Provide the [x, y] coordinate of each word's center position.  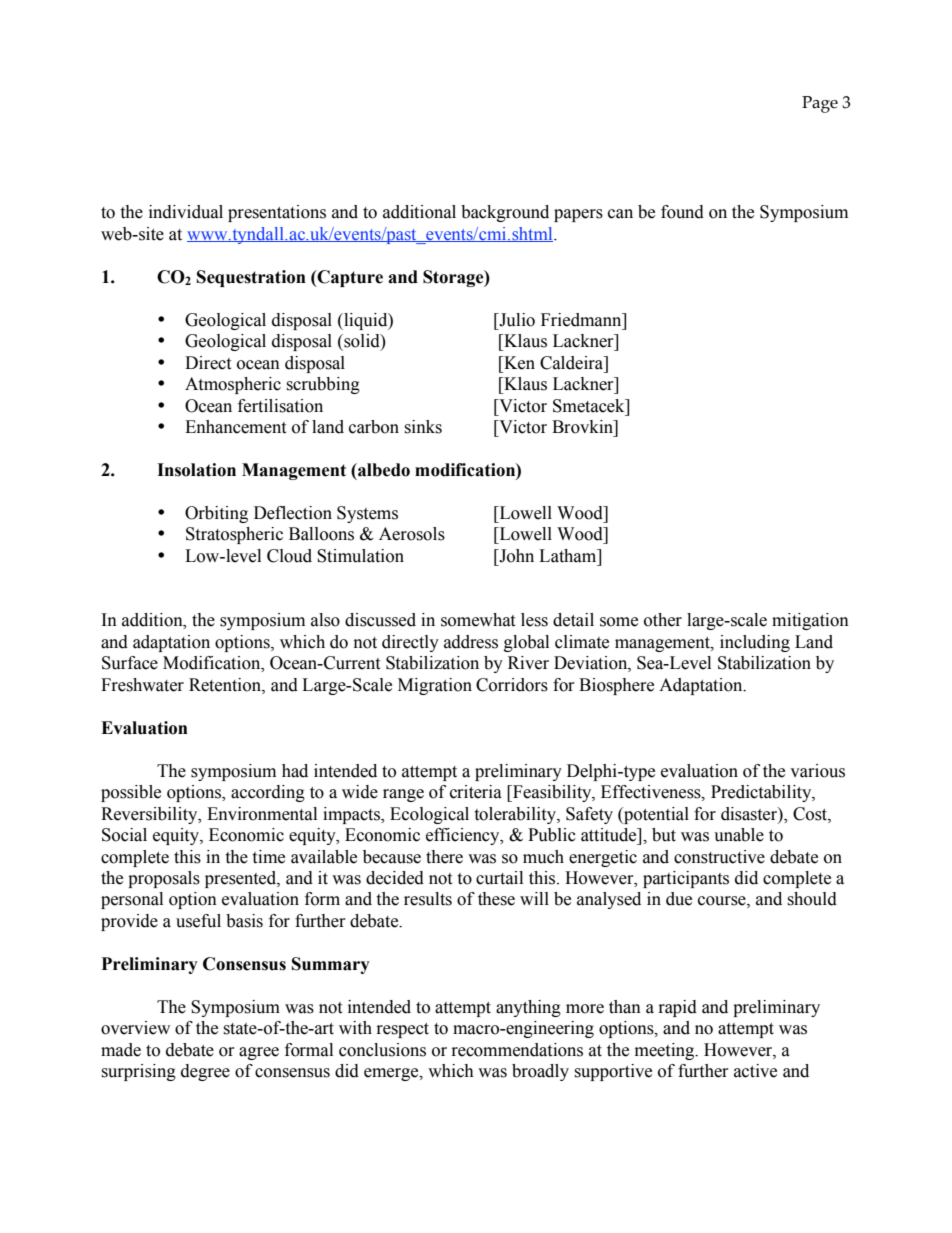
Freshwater [142, 685]
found [682, 212]
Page [820, 104]
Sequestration [251, 278]
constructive [719, 857]
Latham [569, 556]
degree [205, 1072]
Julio [516, 320]
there [444, 857]
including [755, 643]
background [505, 213]
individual [186, 212]
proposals [164, 879]
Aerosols [412, 534]
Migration [435, 686]
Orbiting [216, 514]
